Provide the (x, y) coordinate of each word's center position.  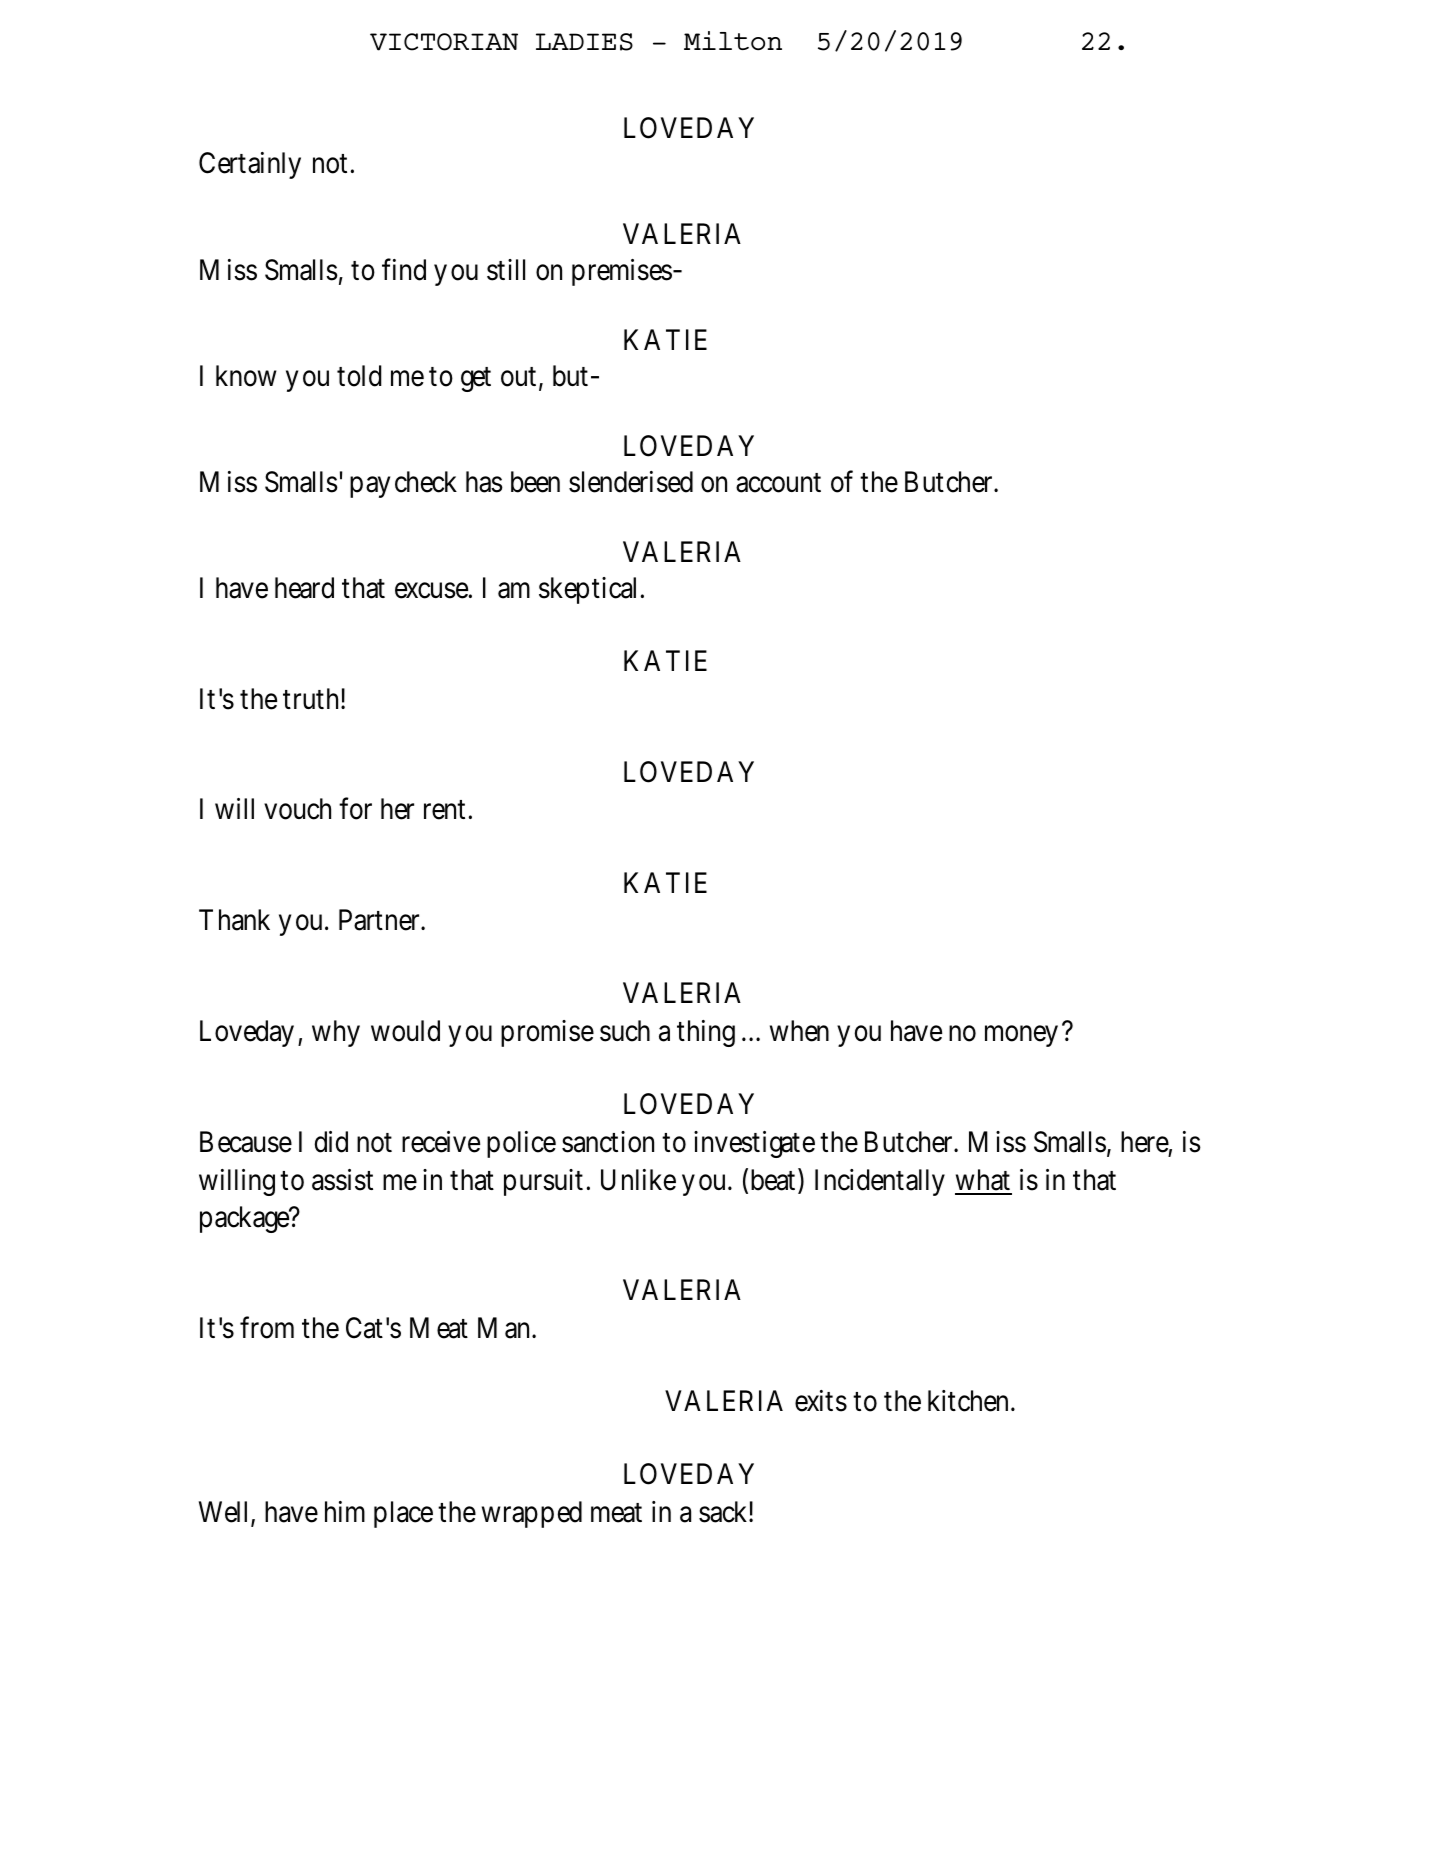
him (345, 1511)
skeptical (590, 590)
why (336, 1033)
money (1021, 1036)
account (778, 483)
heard (304, 588)
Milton (733, 41)
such (625, 1031)
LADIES (584, 42)
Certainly (250, 165)
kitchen (968, 1401)
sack (724, 1512)
